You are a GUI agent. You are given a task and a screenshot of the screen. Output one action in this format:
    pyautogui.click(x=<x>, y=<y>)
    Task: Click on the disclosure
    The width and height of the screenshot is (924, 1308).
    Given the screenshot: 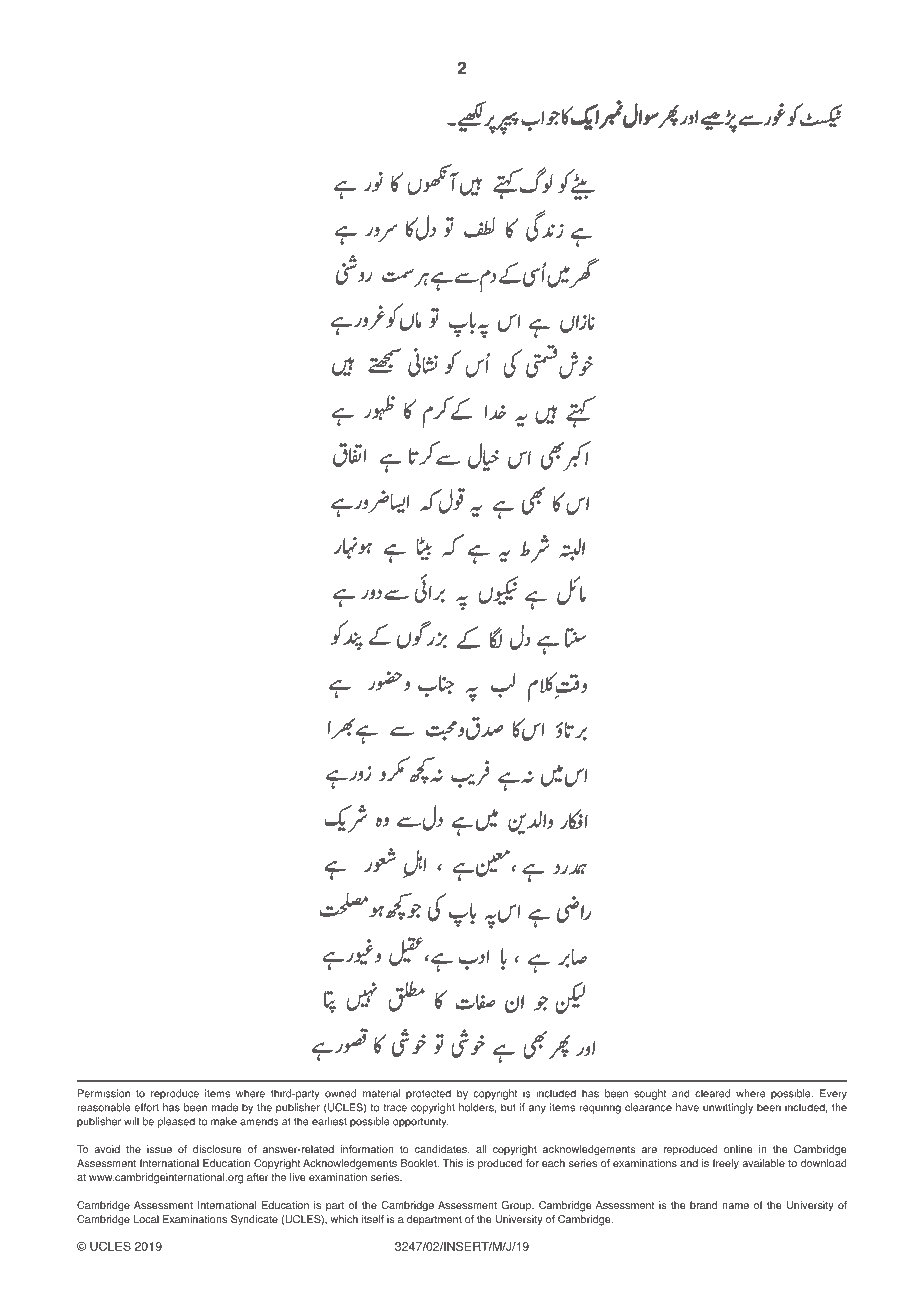 What is the action you would take?
    pyautogui.click(x=217, y=1149)
